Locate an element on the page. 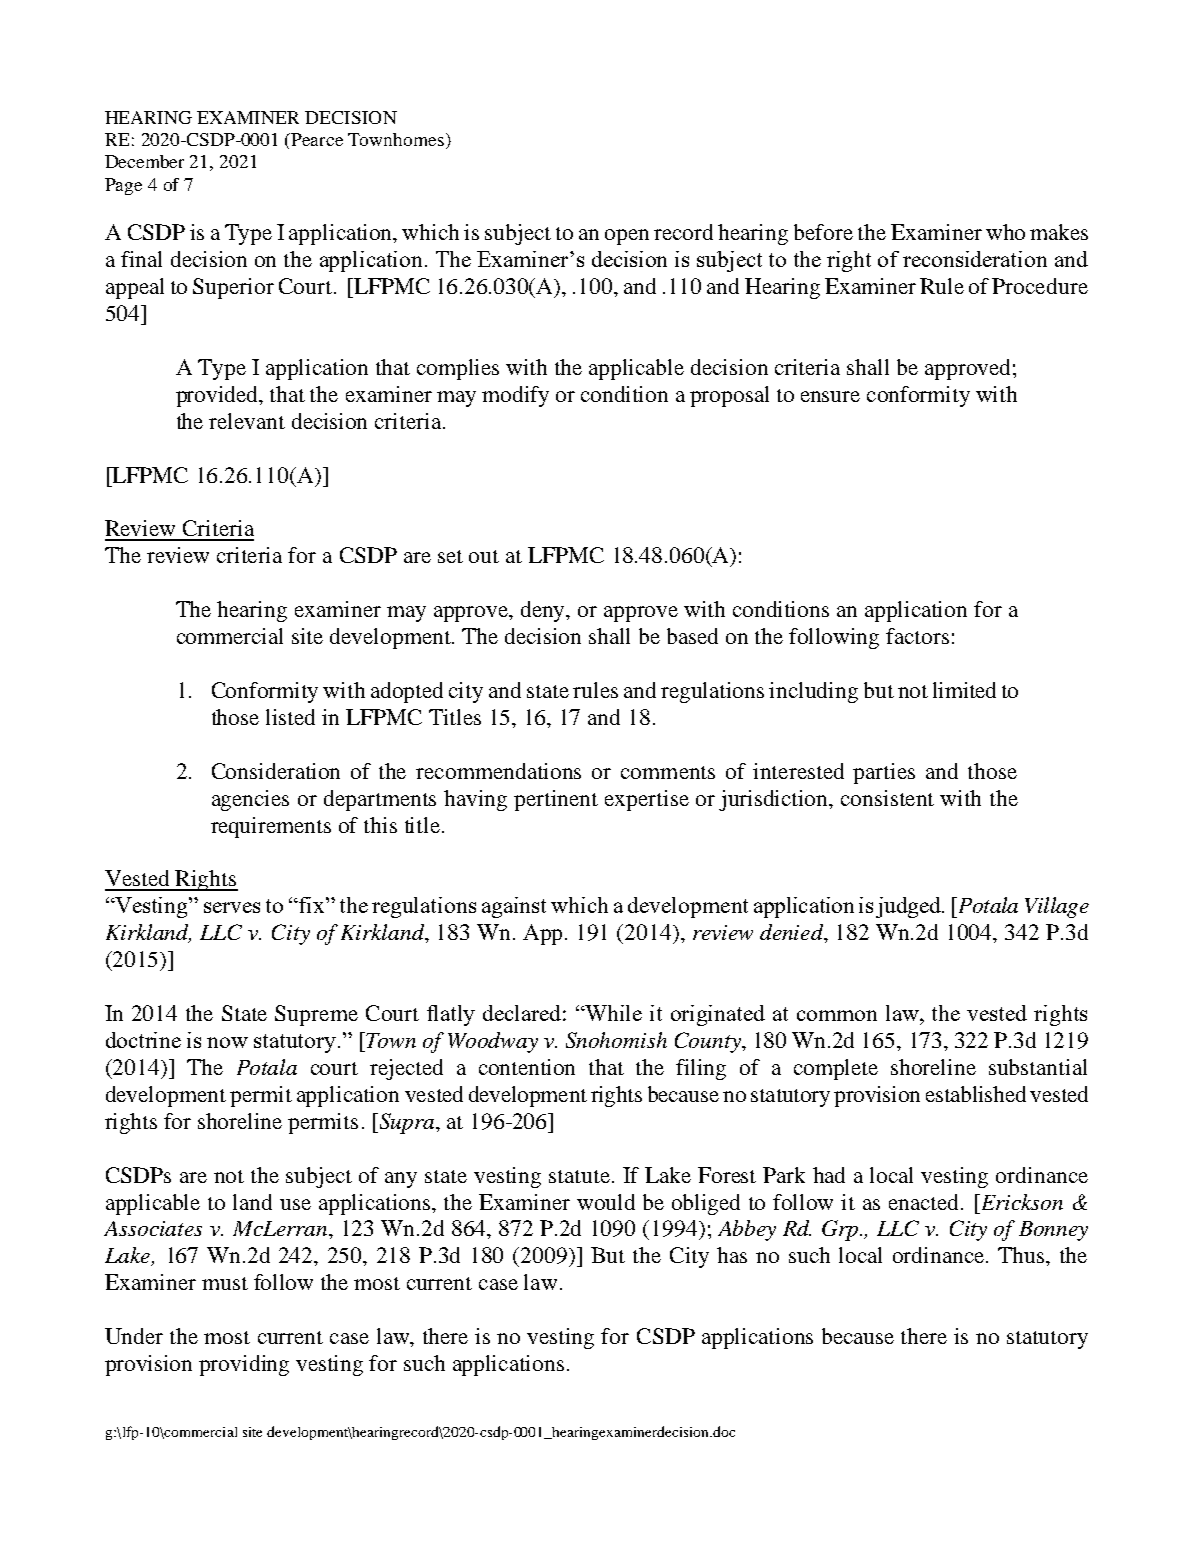 Image resolution: width=1194 pixels, height=1545 pixels. who is located at coordinates (1005, 232).
